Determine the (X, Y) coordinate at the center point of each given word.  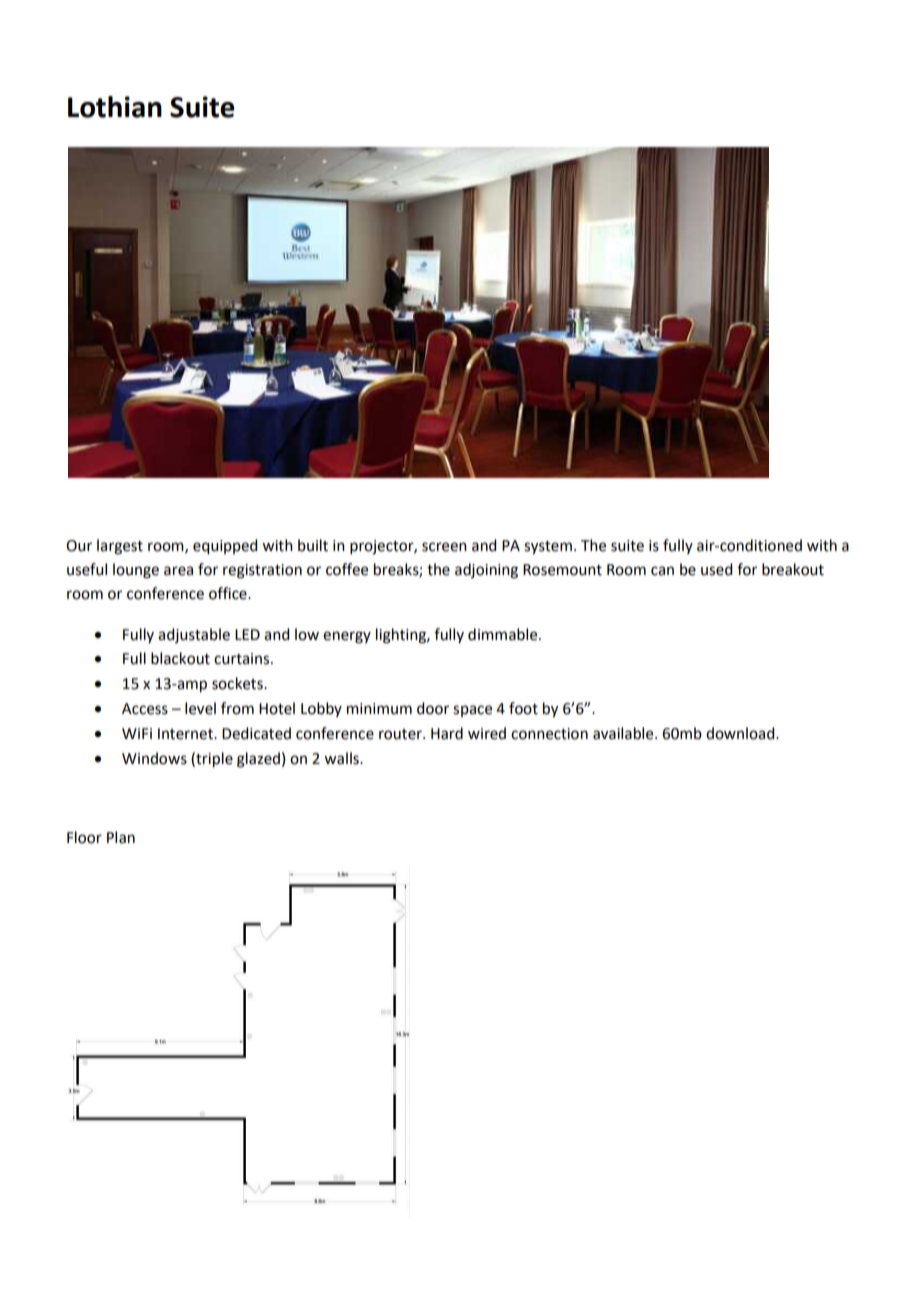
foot (523, 708)
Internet (186, 734)
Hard (447, 733)
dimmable (504, 634)
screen (444, 547)
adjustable (194, 635)
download (741, 733)
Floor (84, 837)
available (624, 733)
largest (120, 547)
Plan (121, 837)
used (716, 569)
